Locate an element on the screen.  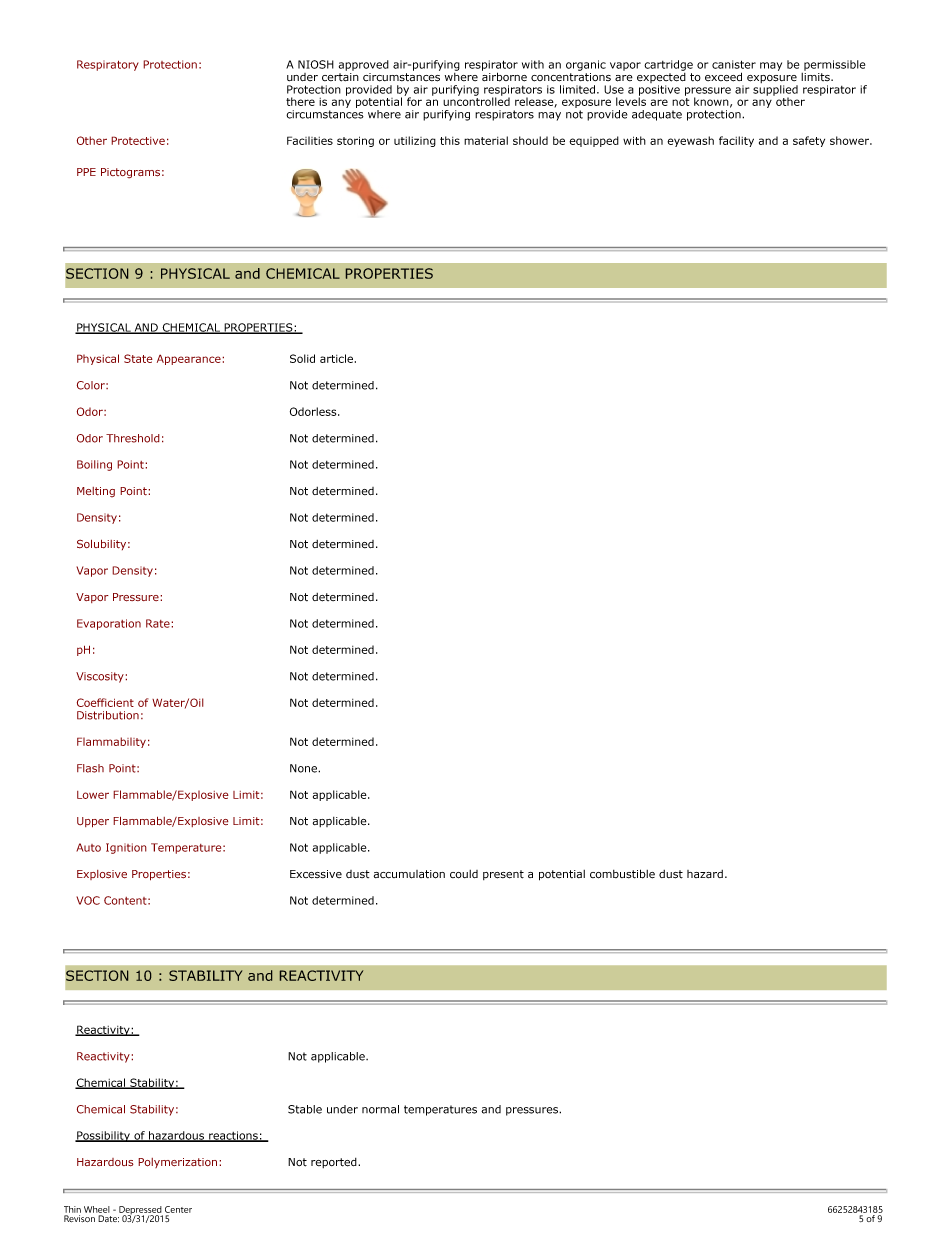
reported is located at coordinates (335, 1163).
